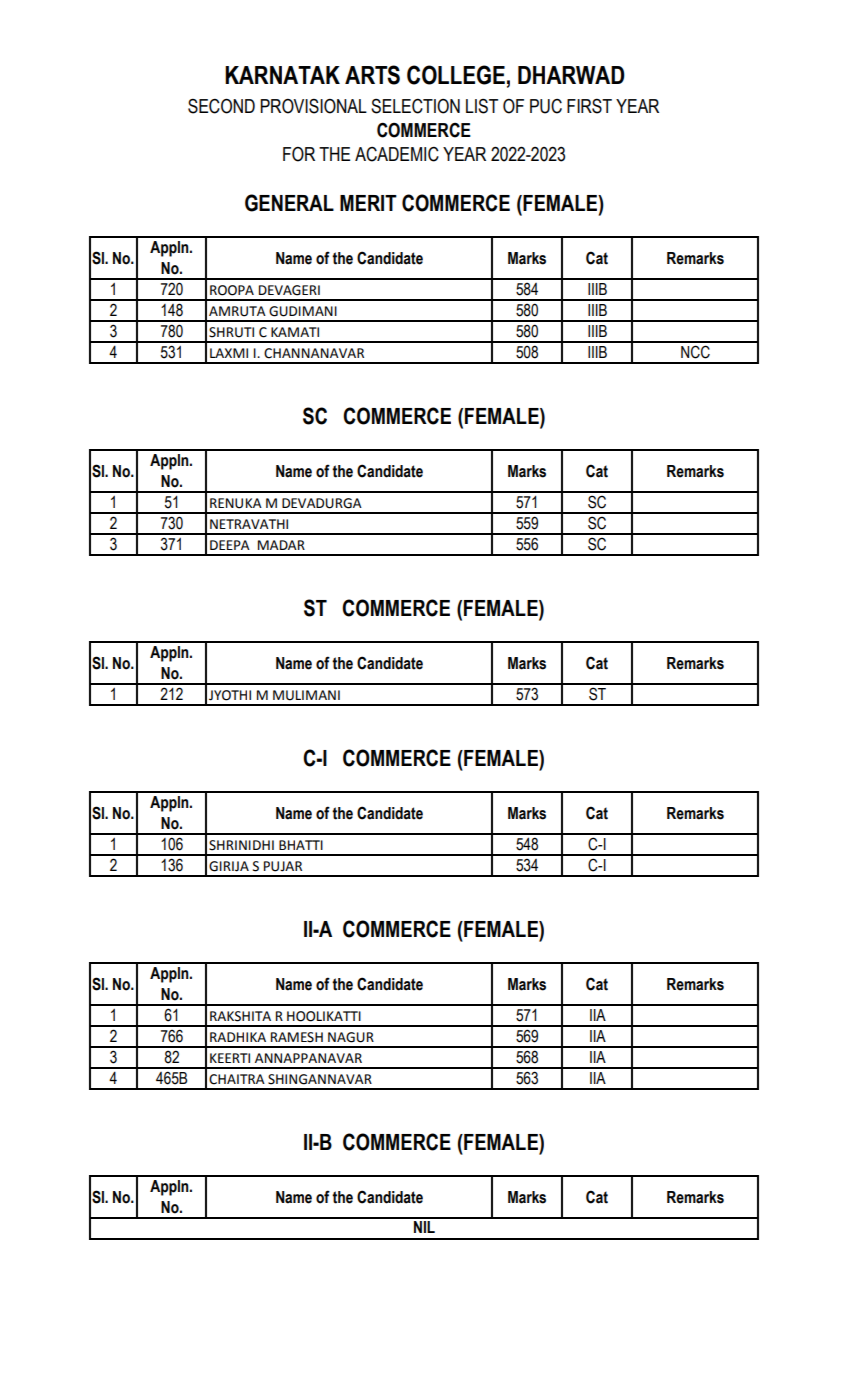  I want to click on SELECTION, so click(415, 106).
